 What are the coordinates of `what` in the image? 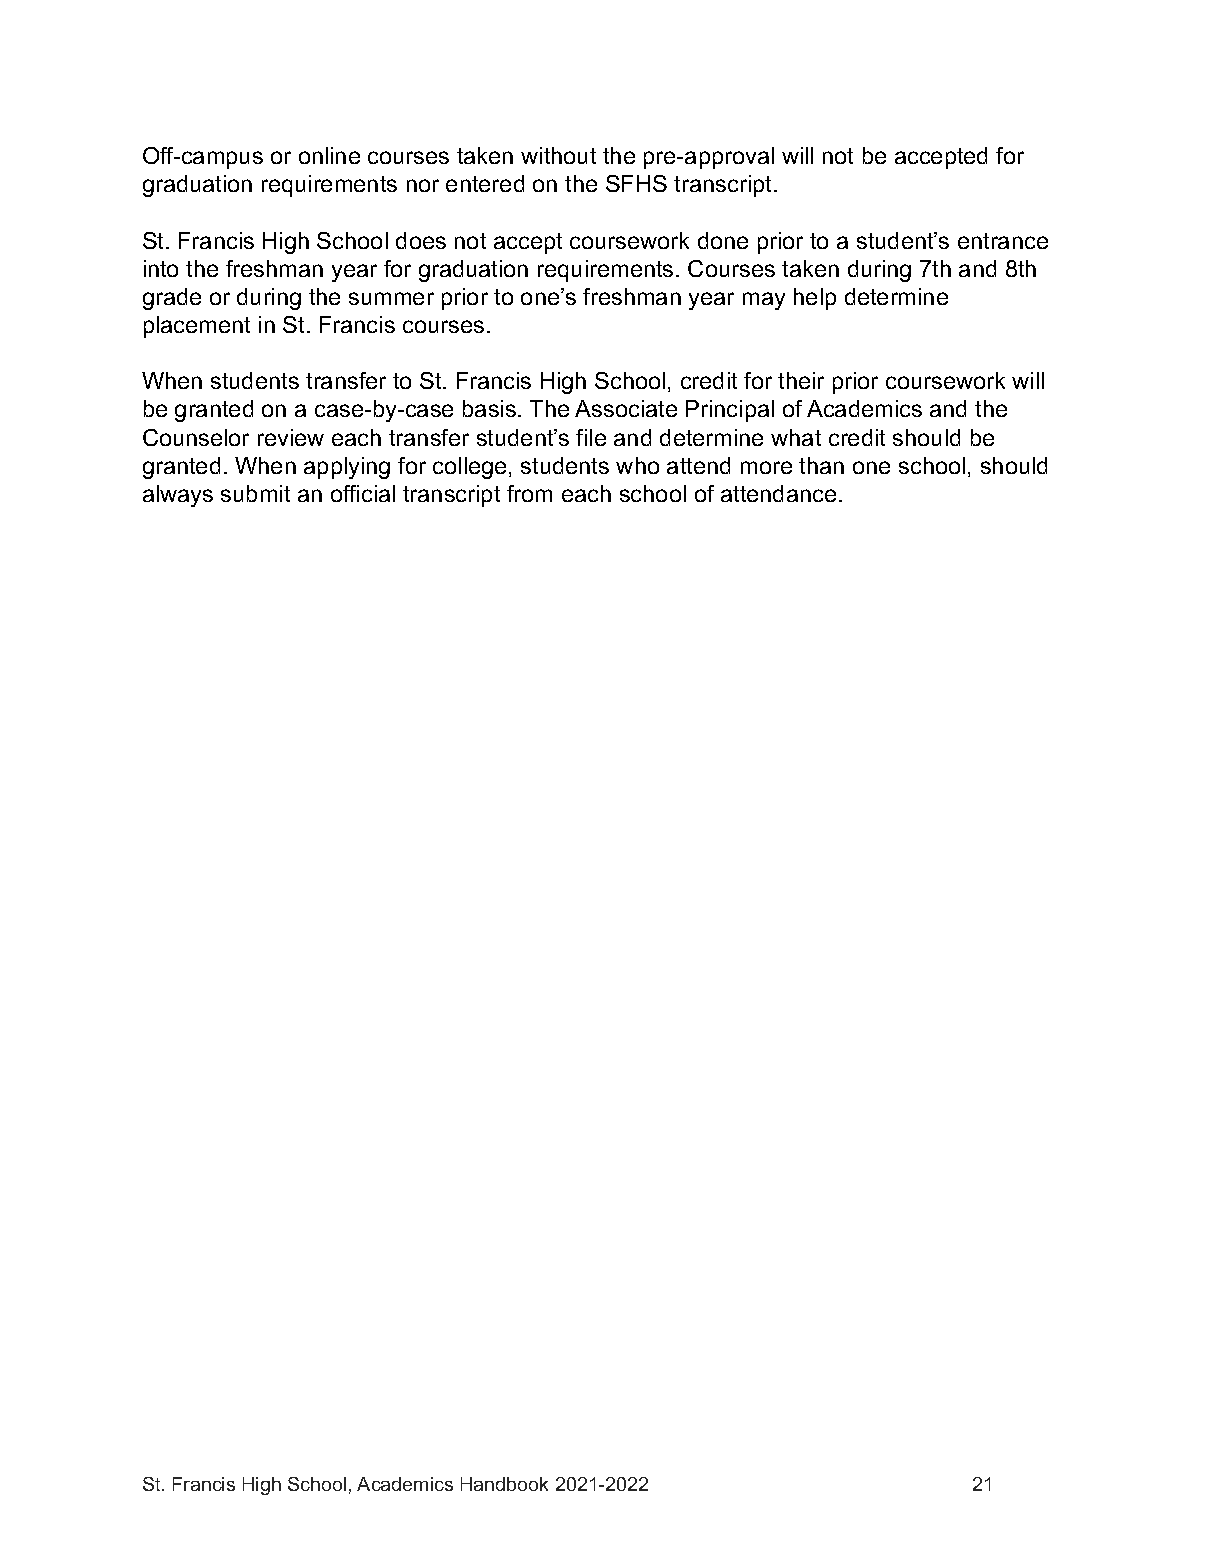 It's located at (796, 437).
